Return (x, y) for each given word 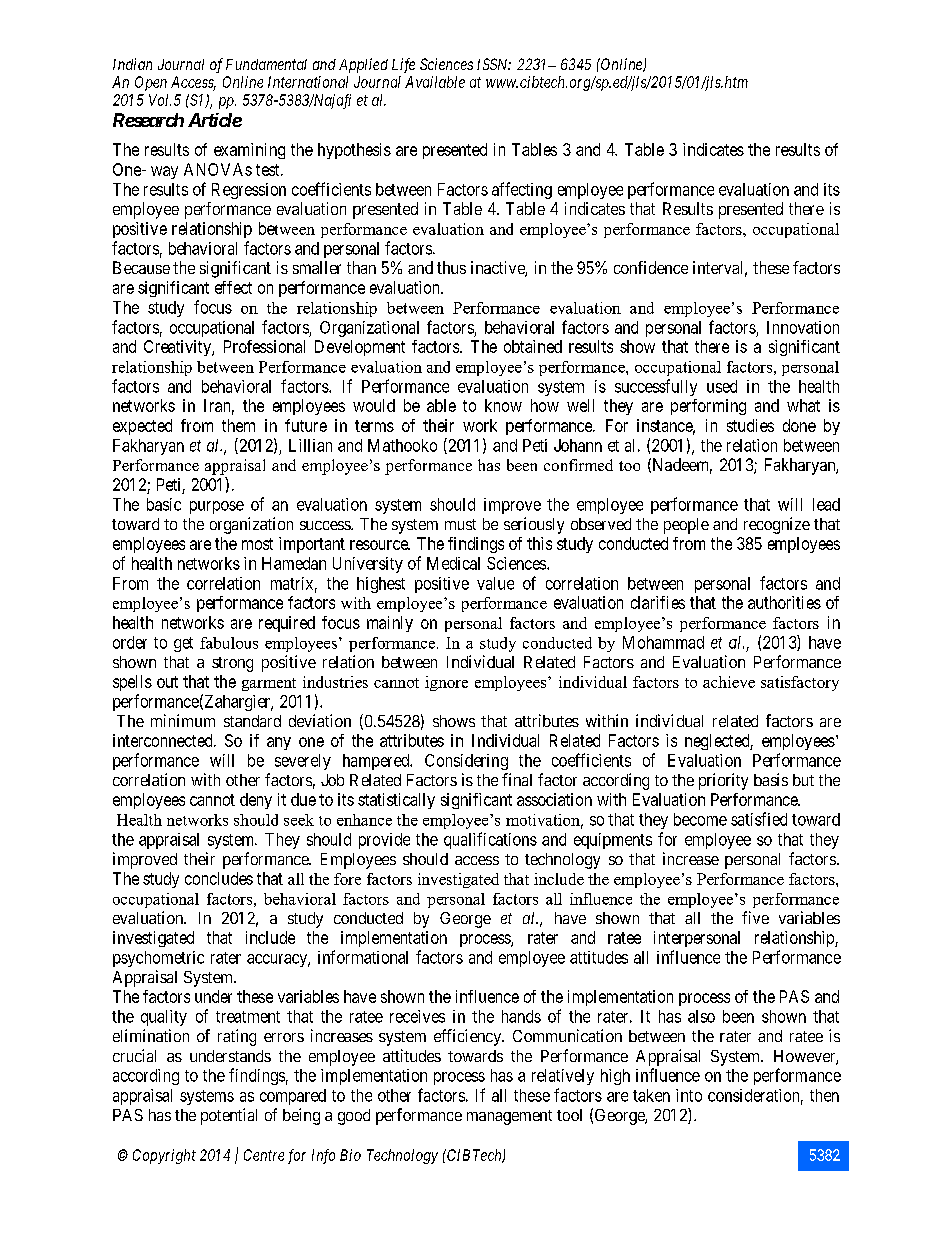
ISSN (494, 64)
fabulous (229, 643)
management (509, 1117)
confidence (651, 267)
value (495, 583)
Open (151, 83)
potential (229, 1116)
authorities (784, 602)
